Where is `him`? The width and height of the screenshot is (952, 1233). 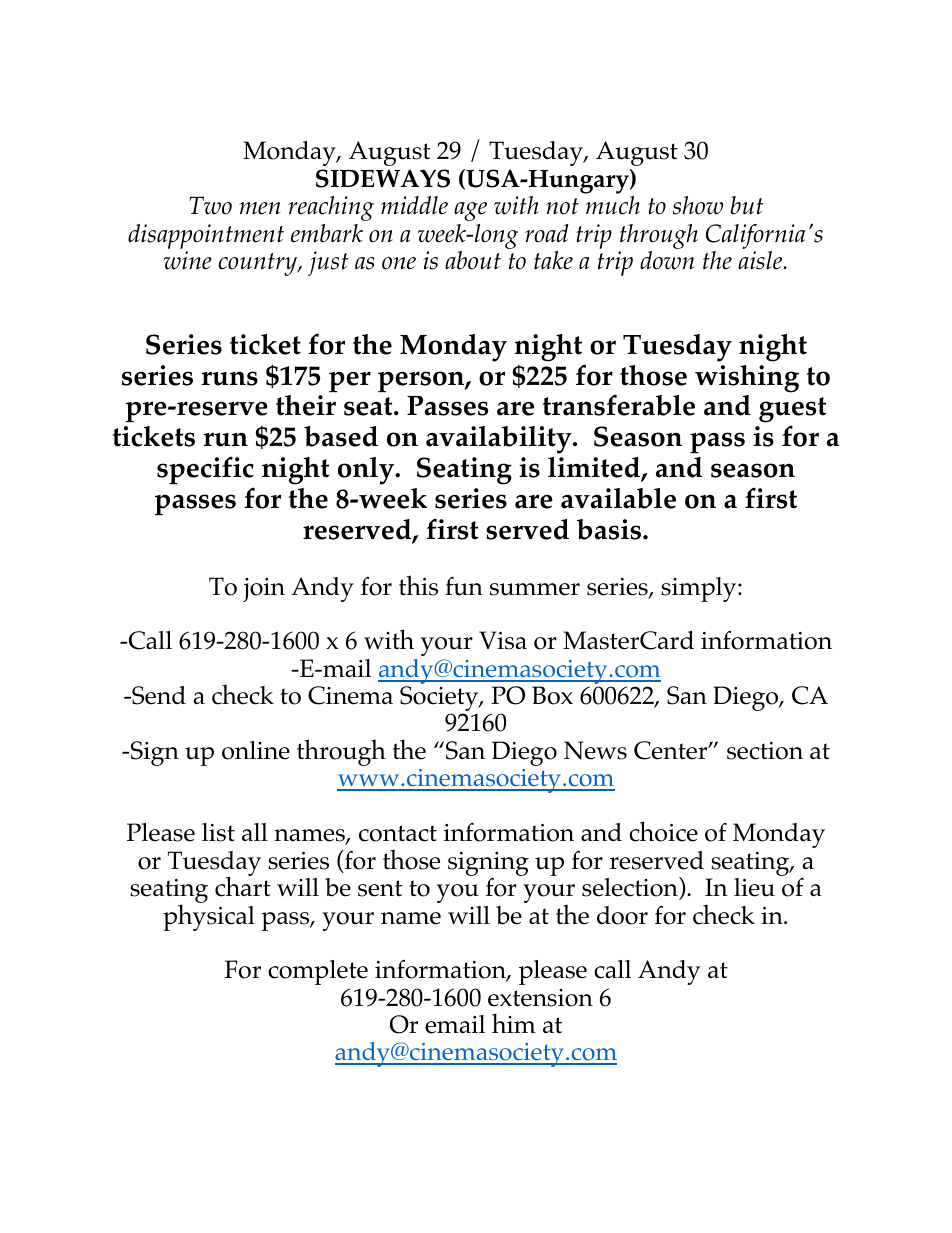
him is located at coordinates (514, 1023).
